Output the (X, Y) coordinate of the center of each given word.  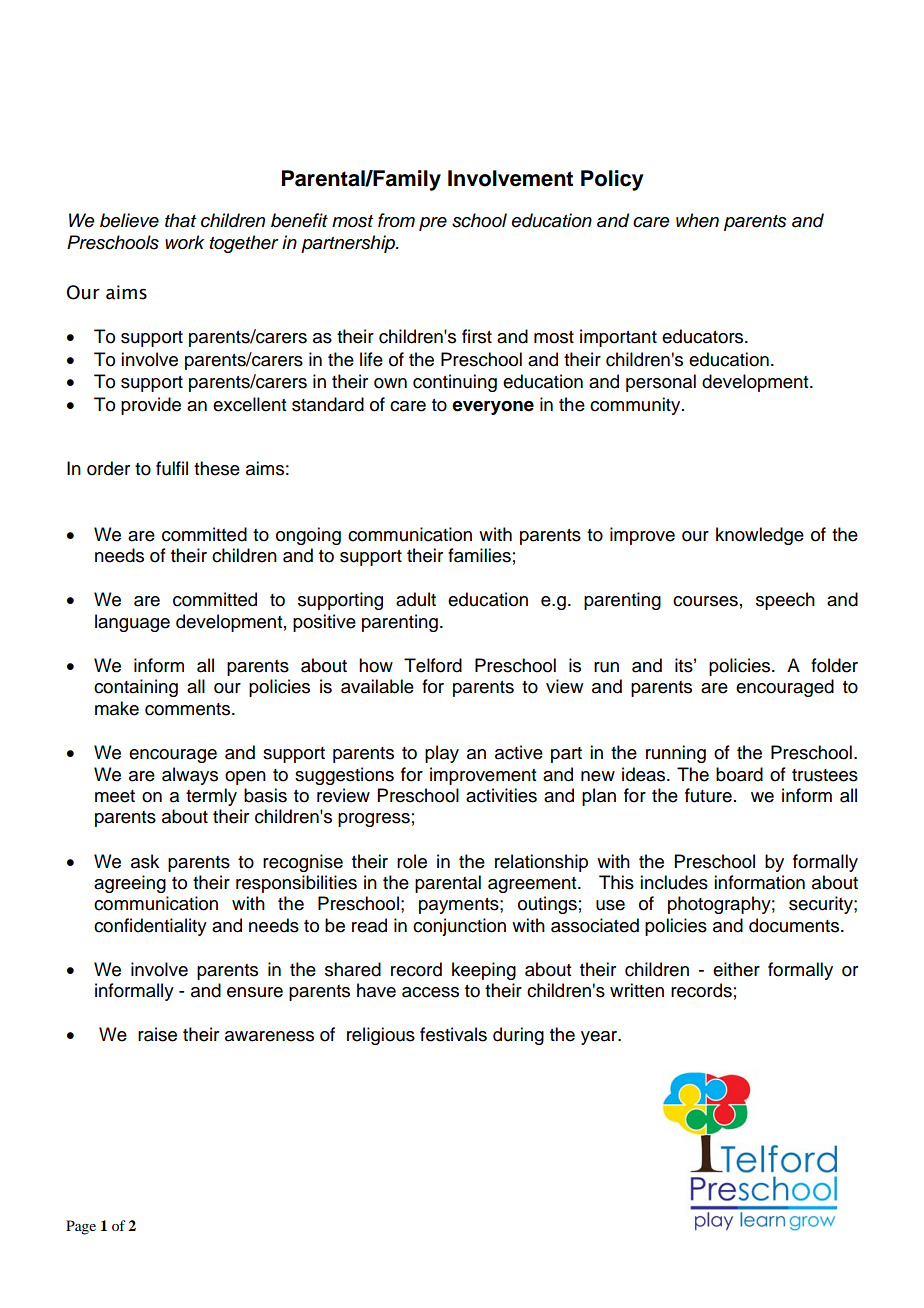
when (697, 220)
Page (81, 1227)
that (180, 220)
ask (145, 861)
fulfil (172, 468)
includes (674, 882)
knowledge (760, 536)
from (396, 220)
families (479, 555)
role (412, 861)
